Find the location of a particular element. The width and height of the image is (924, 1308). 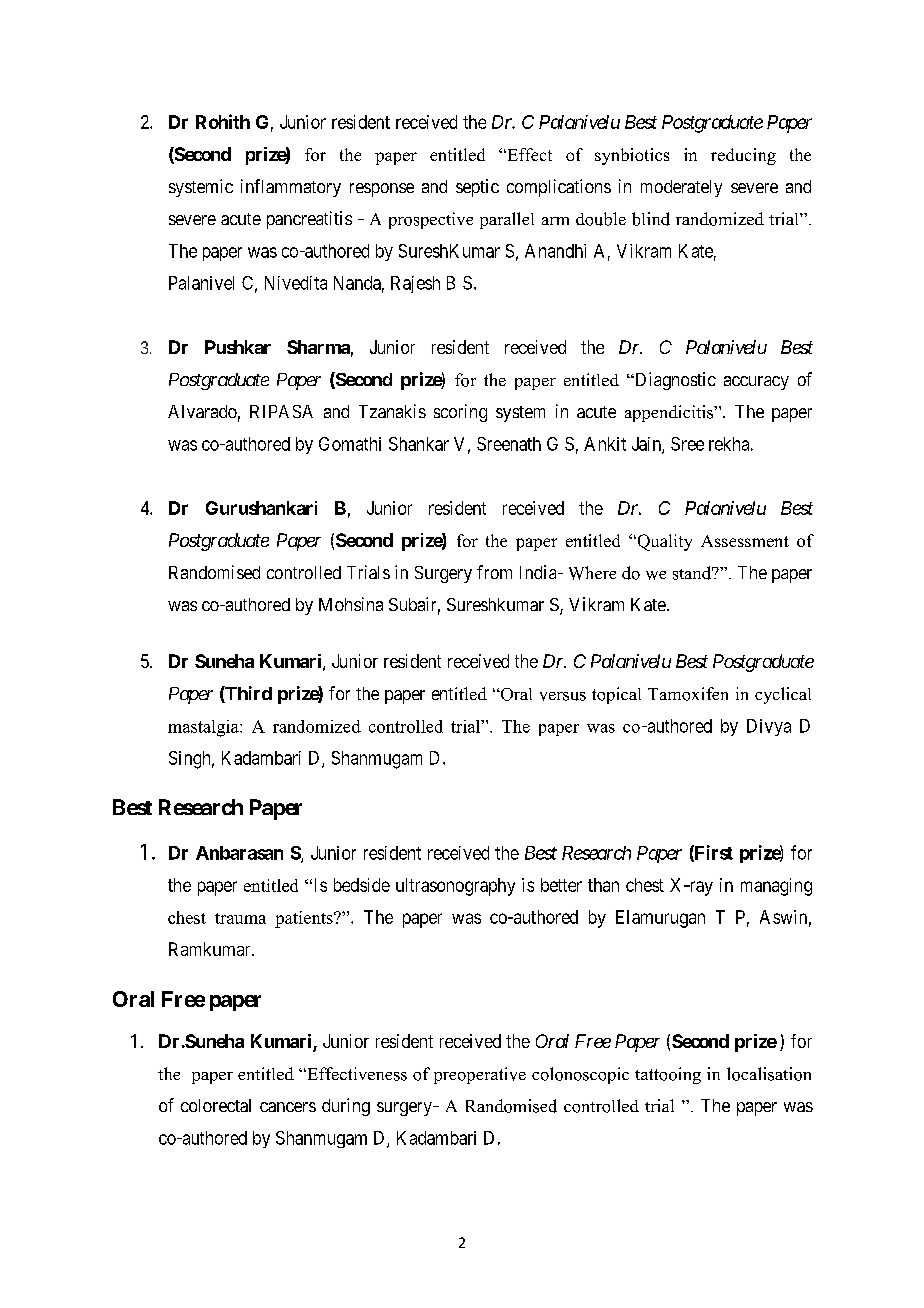

Pushkar is located at coordinates (238, 347).
